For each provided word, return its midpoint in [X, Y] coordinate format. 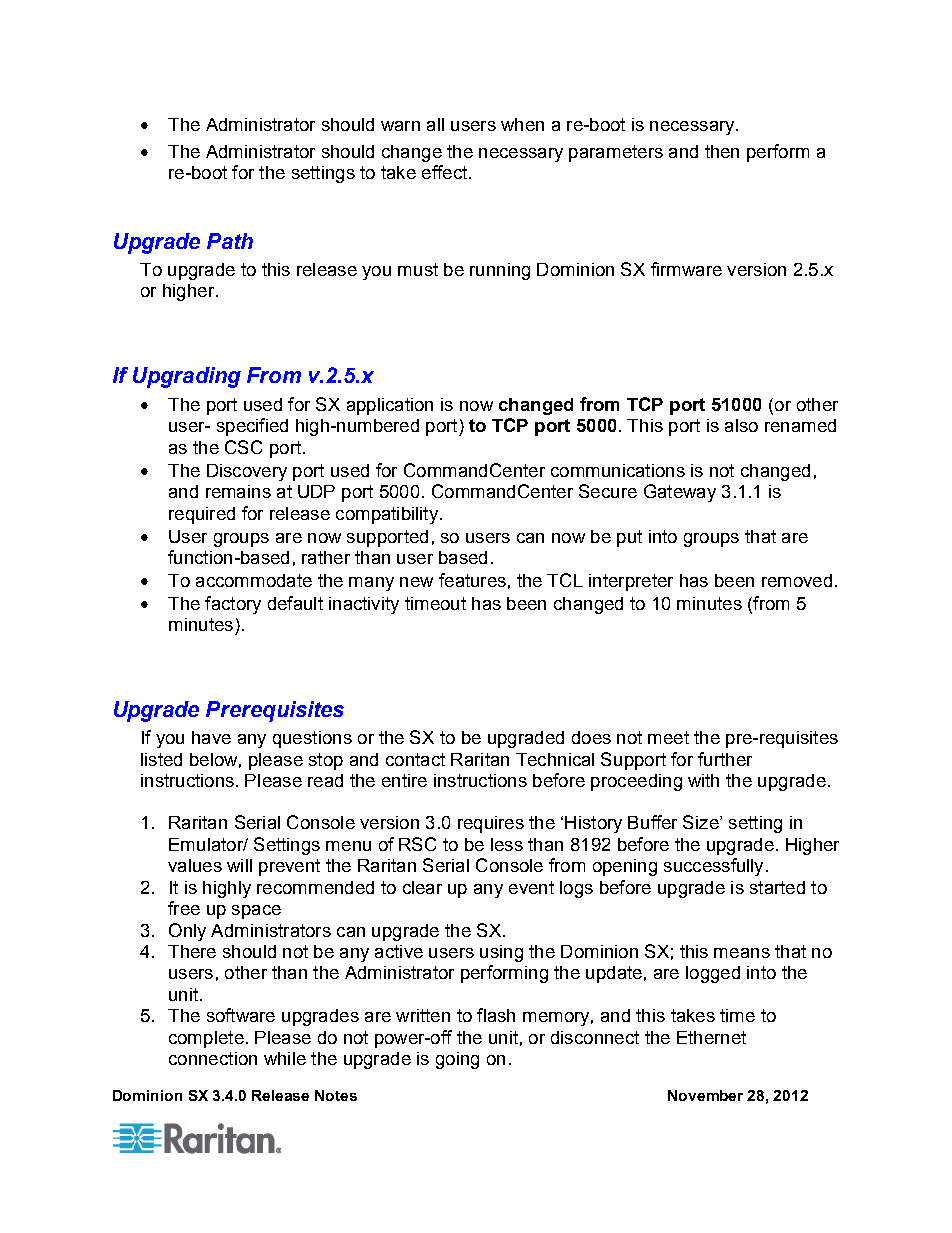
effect [444, 172]
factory [233, 605]
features [472, 580]
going [457, 1060]
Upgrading [187, 377]
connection [213, 1058]
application [390, 406]
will [239, 865]
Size [702, 822]
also [741, 425]
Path [230, 241]
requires [491, 824]
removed [797, 580]
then [722, 151]
